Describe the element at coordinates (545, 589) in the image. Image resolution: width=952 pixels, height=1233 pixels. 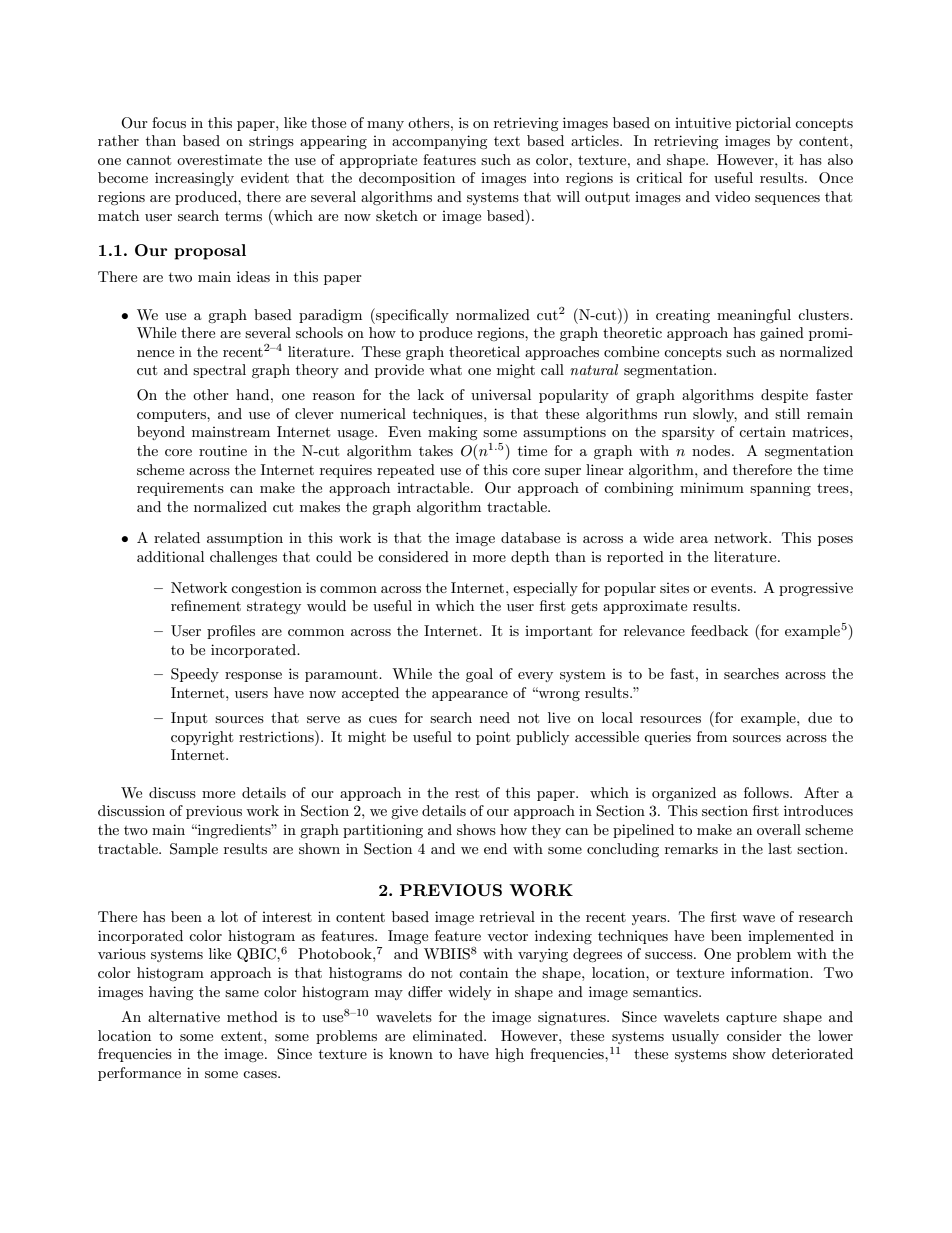
I see `especially` at that location.
